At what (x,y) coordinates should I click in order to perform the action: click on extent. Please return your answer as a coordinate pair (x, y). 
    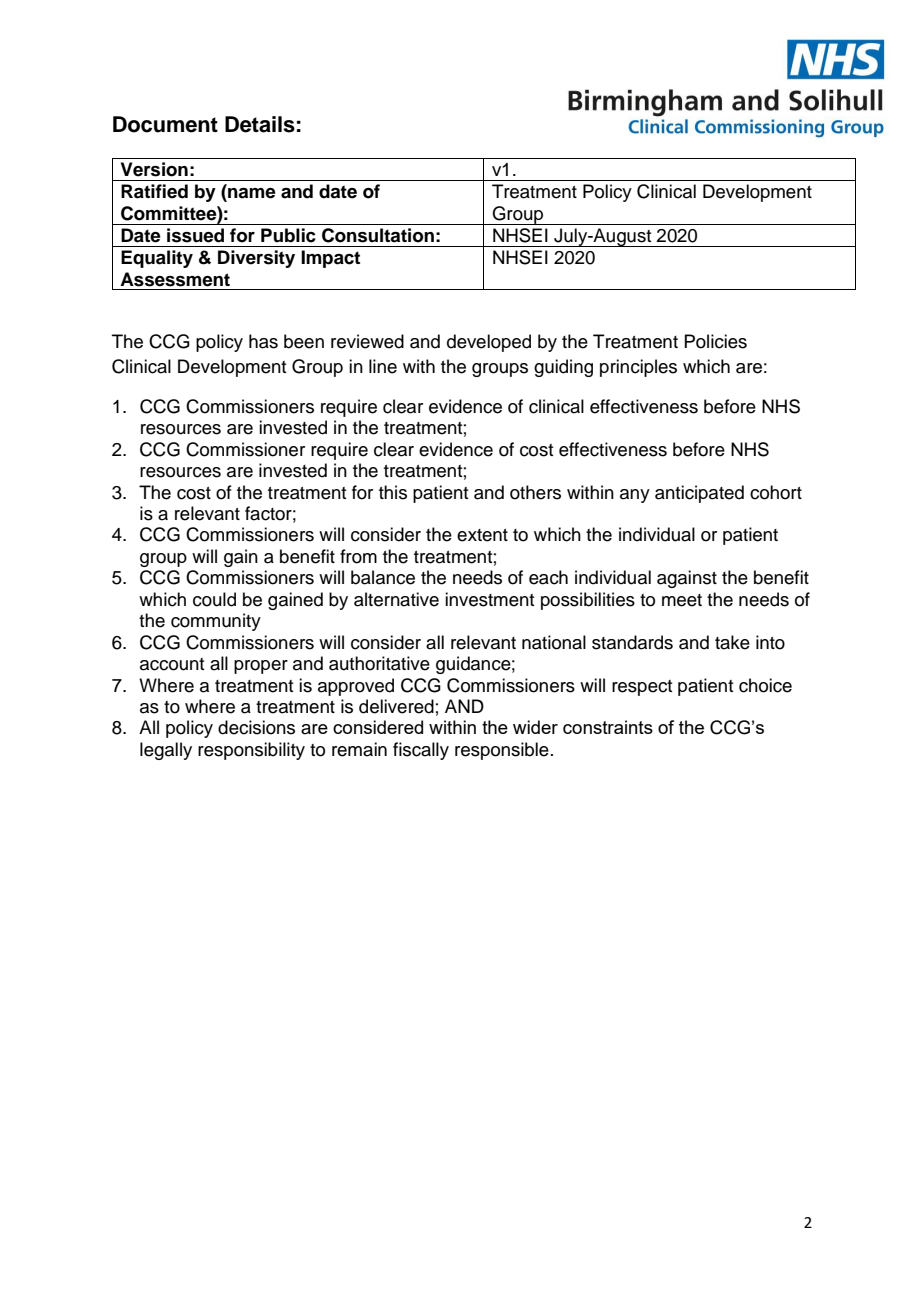
    Looking at the image, I should click on (482, 535).
